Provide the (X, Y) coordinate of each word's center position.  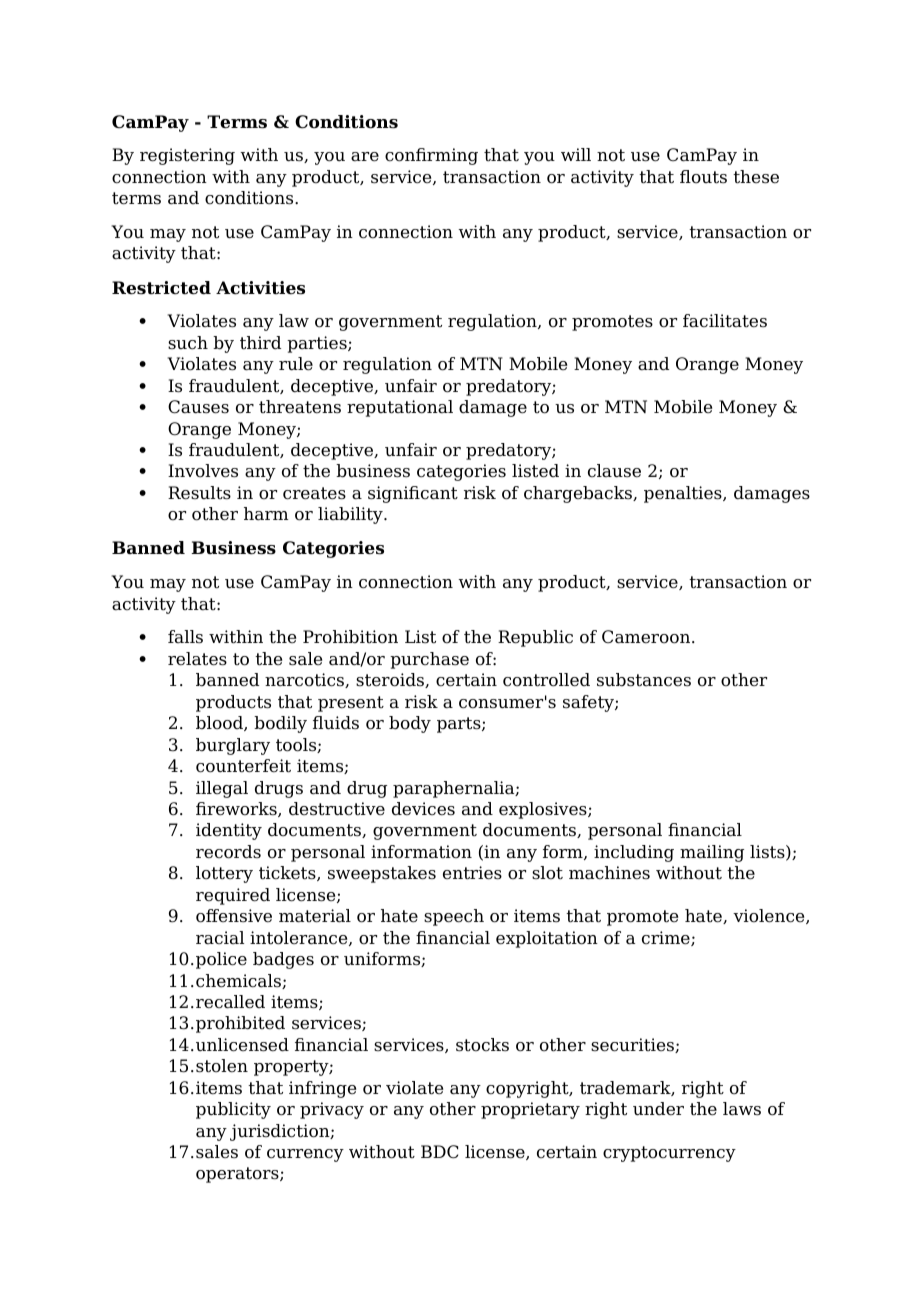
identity (229, 831)
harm (266, 514)
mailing (712, 853)
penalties (684, 494)
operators (238, 1175)
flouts (703, 177)
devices (423, 809)
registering (187, 156)
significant (413, 494)
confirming (431, 156)
